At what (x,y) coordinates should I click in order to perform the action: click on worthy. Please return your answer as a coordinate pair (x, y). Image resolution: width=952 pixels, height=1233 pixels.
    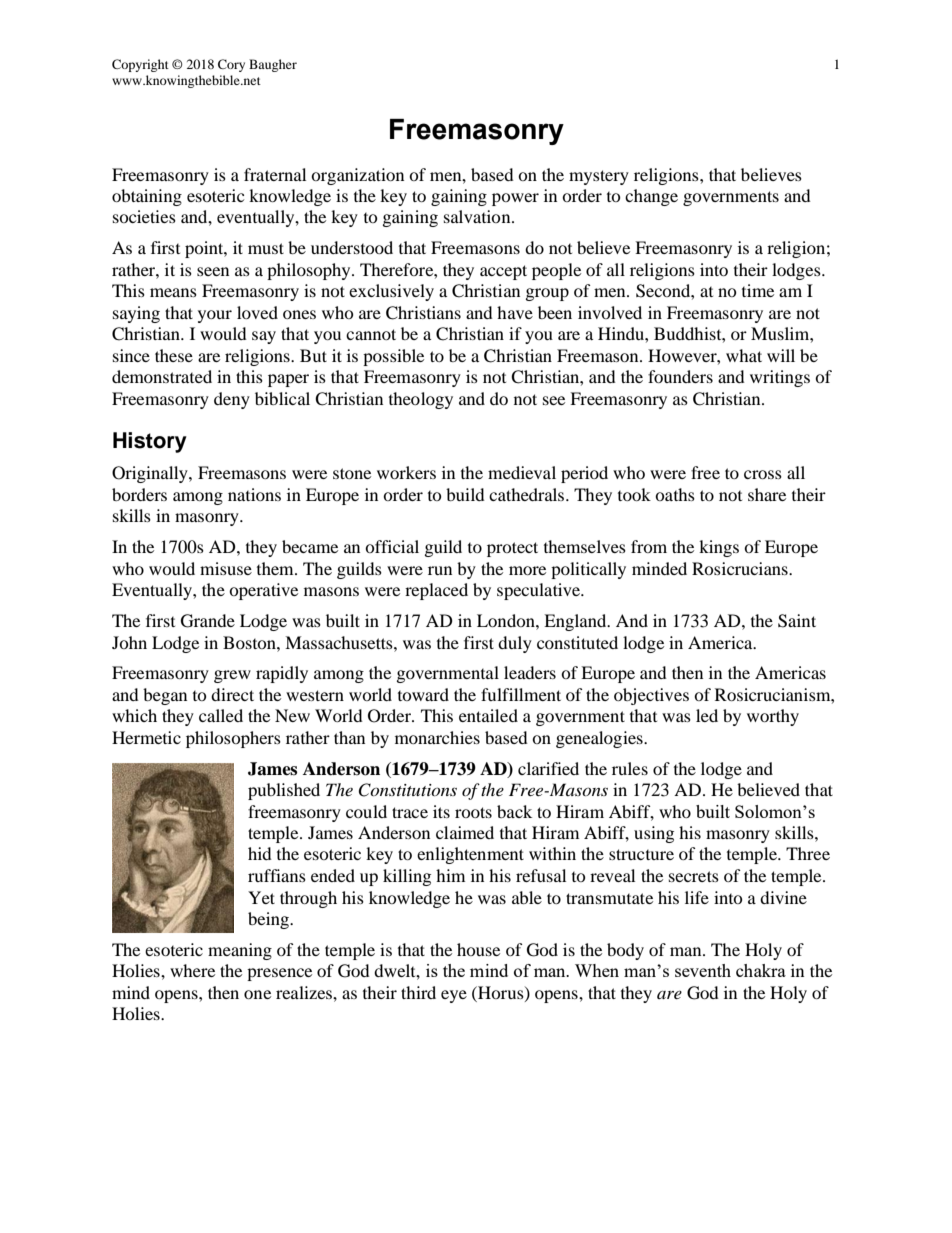
    Looking at the image, I should click on (773, 717).
